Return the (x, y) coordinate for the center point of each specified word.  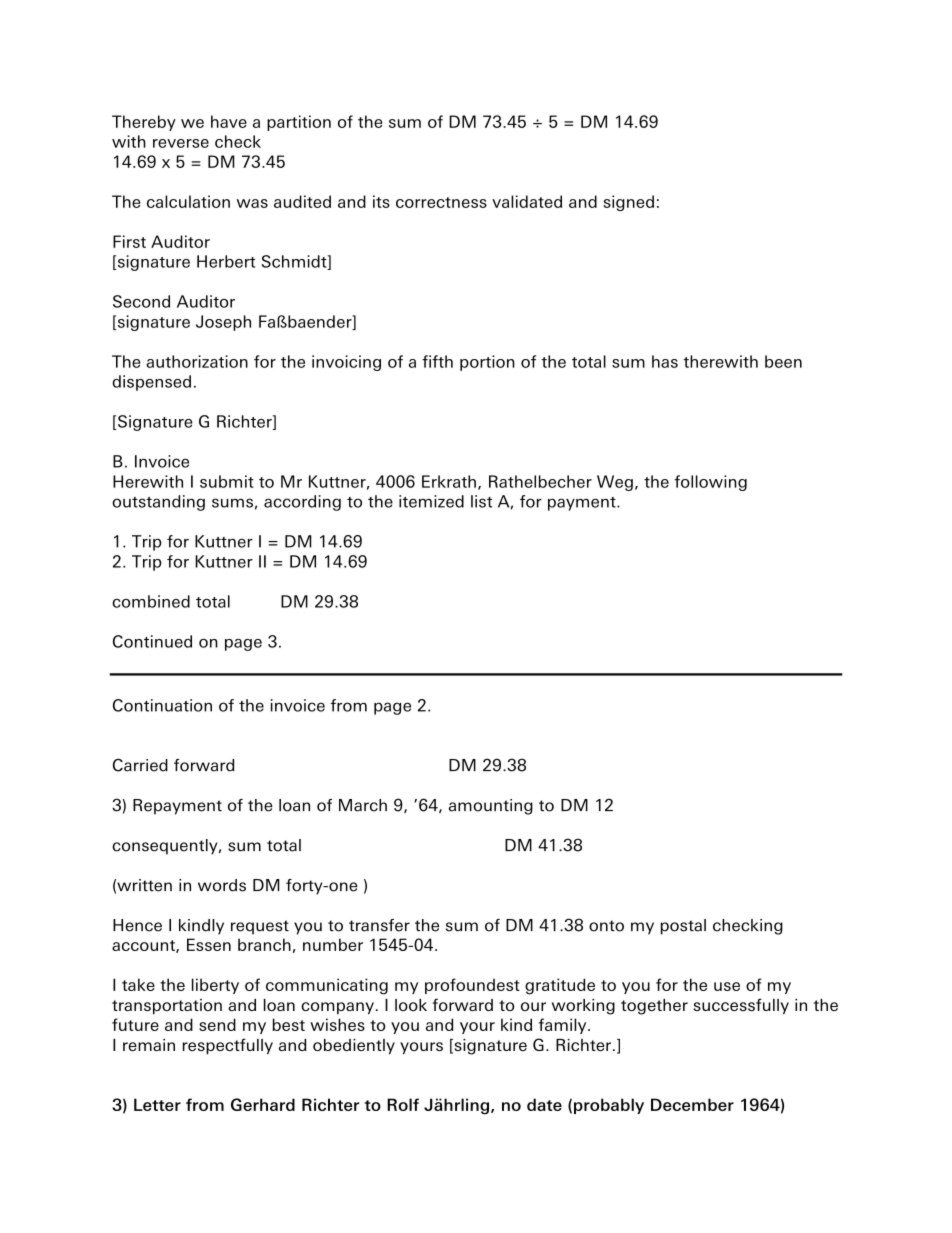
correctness (441, 202)
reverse (181, 143)
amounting (491, 807)
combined (151, 601)
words (222, 885)
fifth (437, 361)
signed (628, 203)
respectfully (228, 1046)
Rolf (403, 1104)
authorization (197, 361)
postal (683, 927)
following (710, 483)
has (665, 361)
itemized (431, 501)
